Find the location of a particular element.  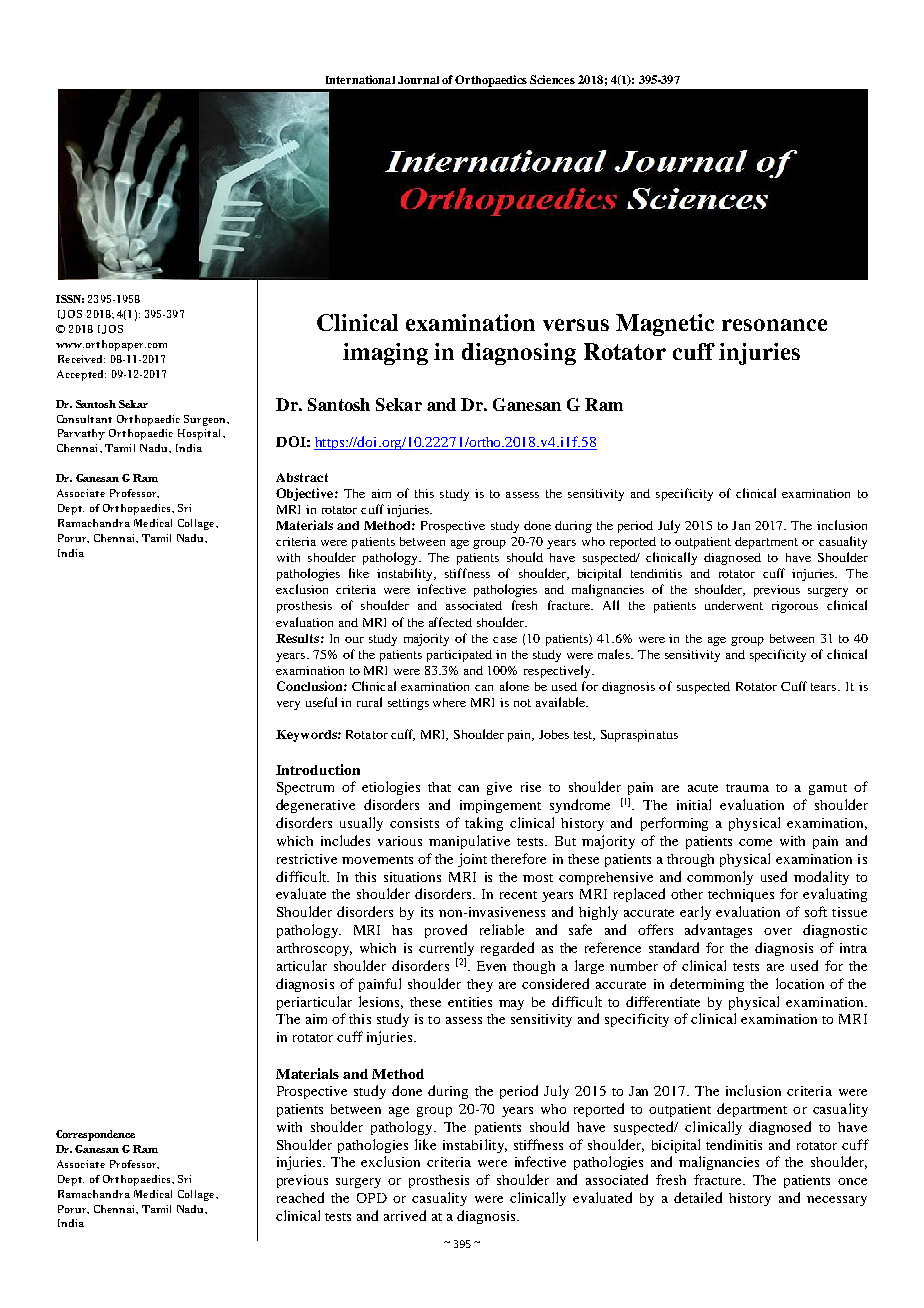

International is located at coordinates (360, 79).
